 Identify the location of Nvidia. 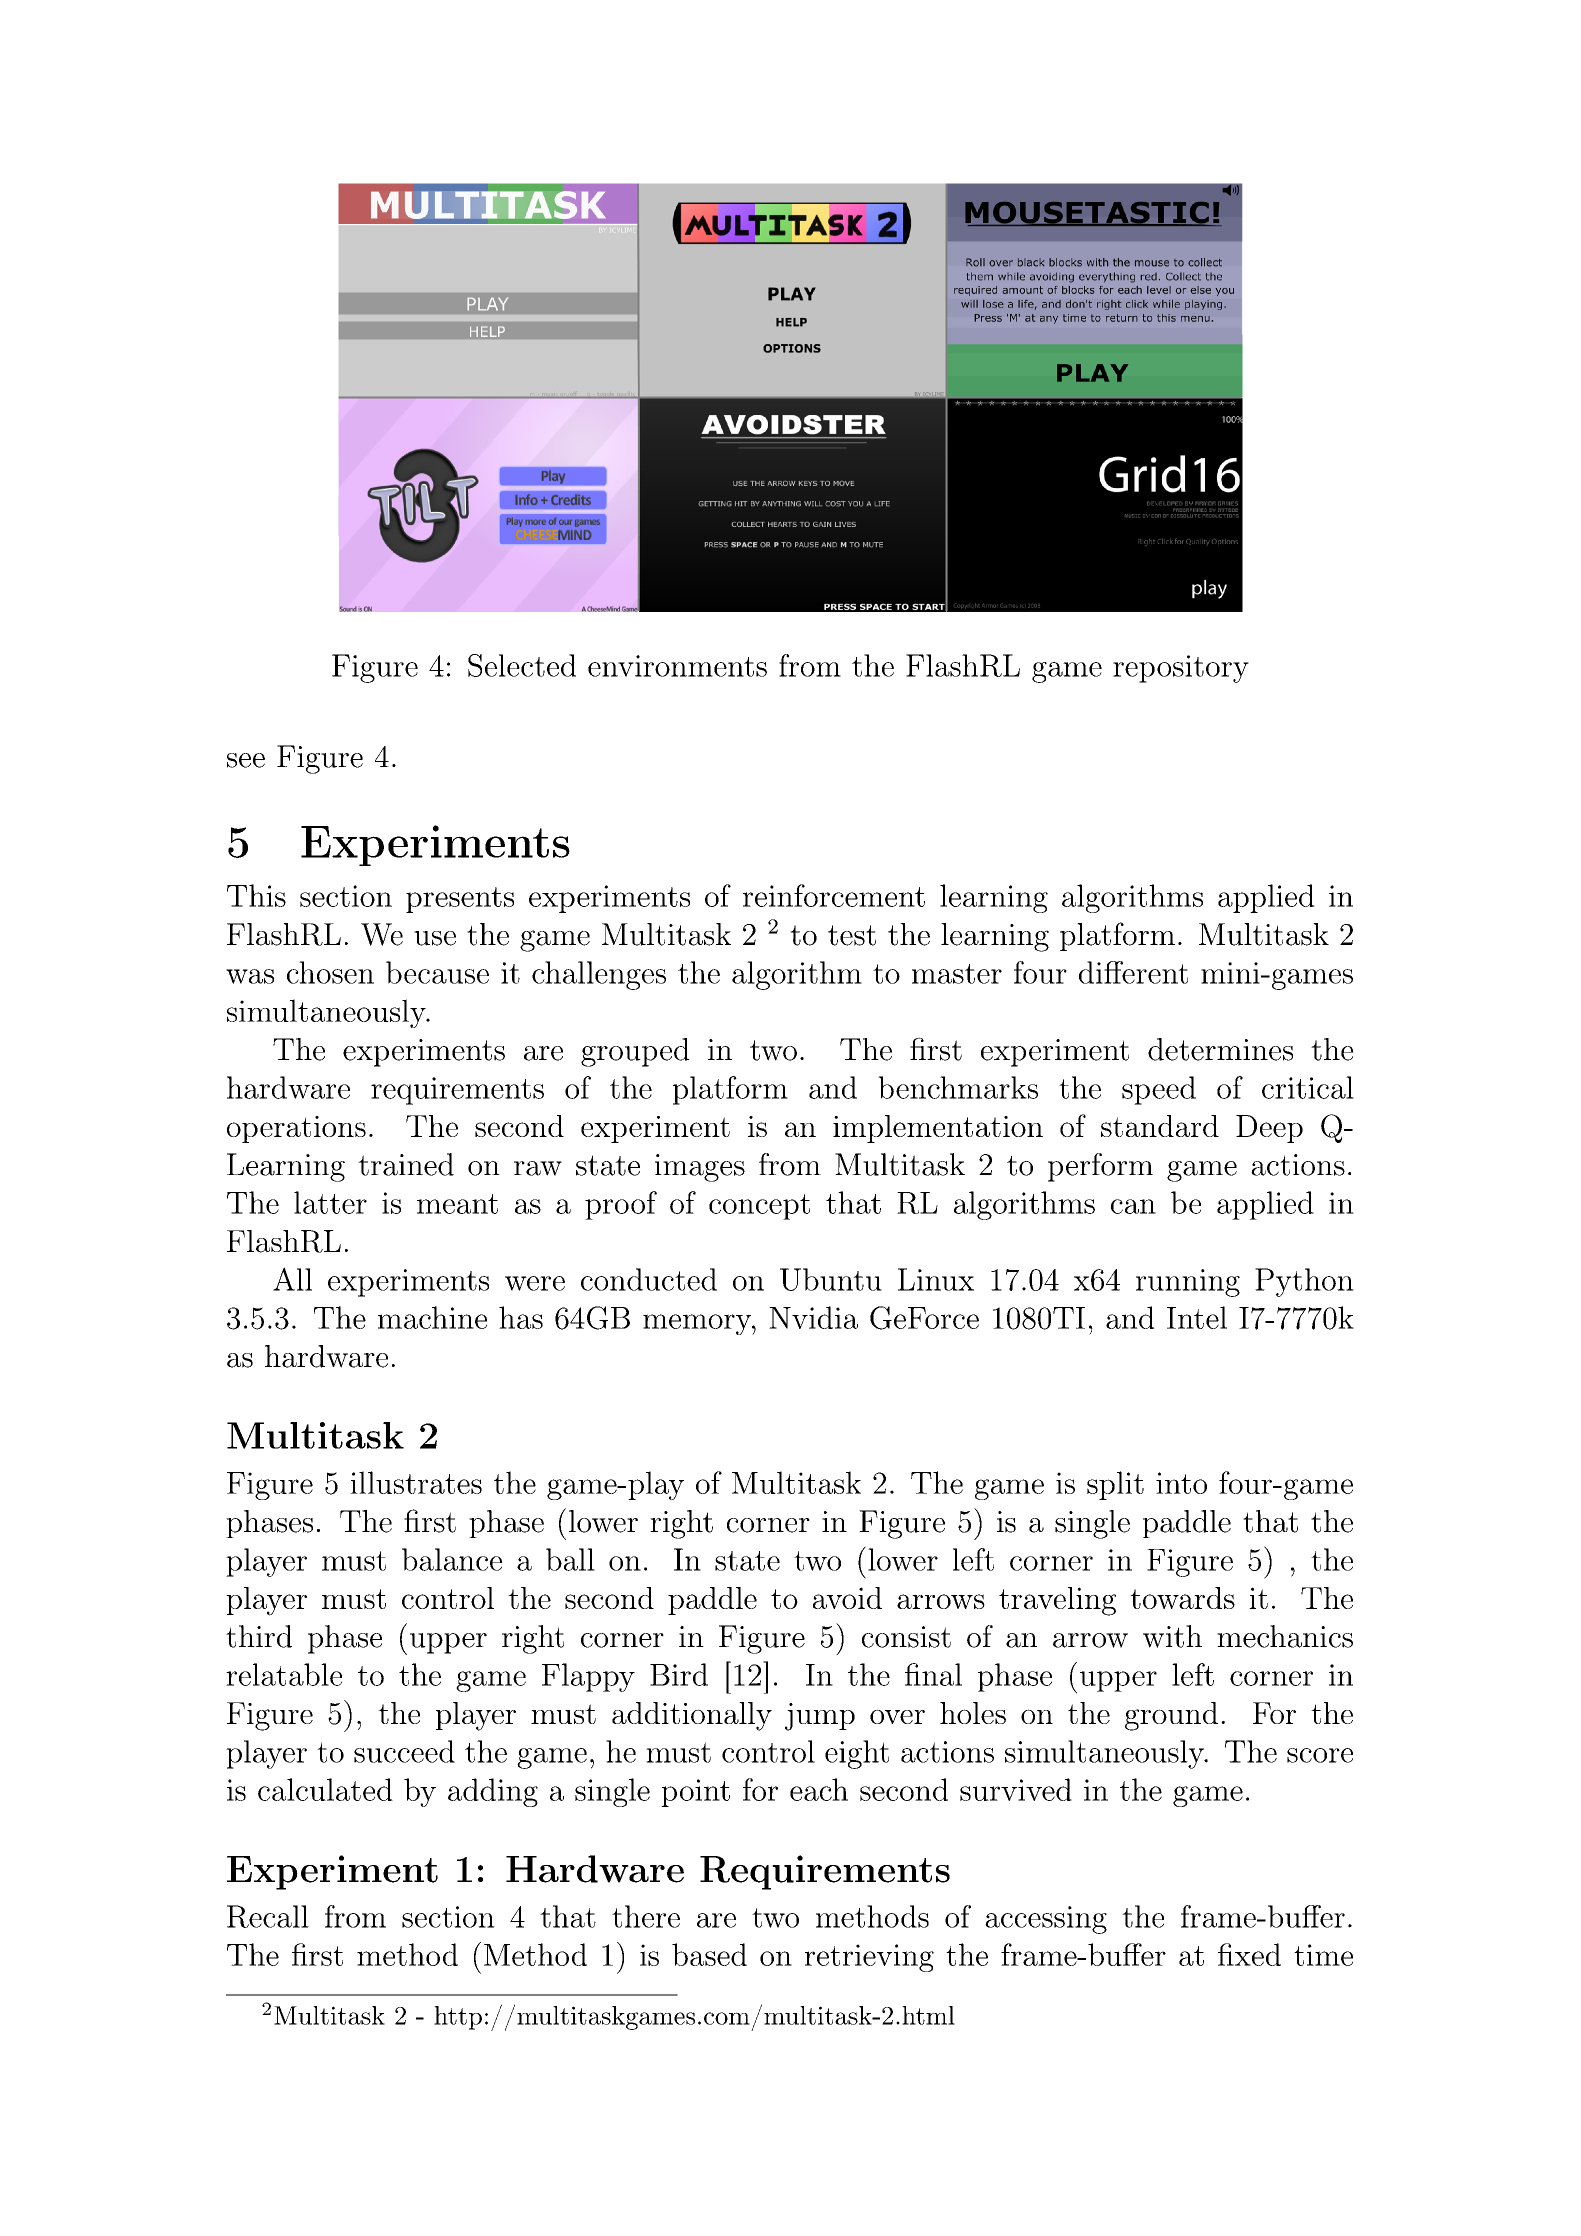
(813, 1317).
